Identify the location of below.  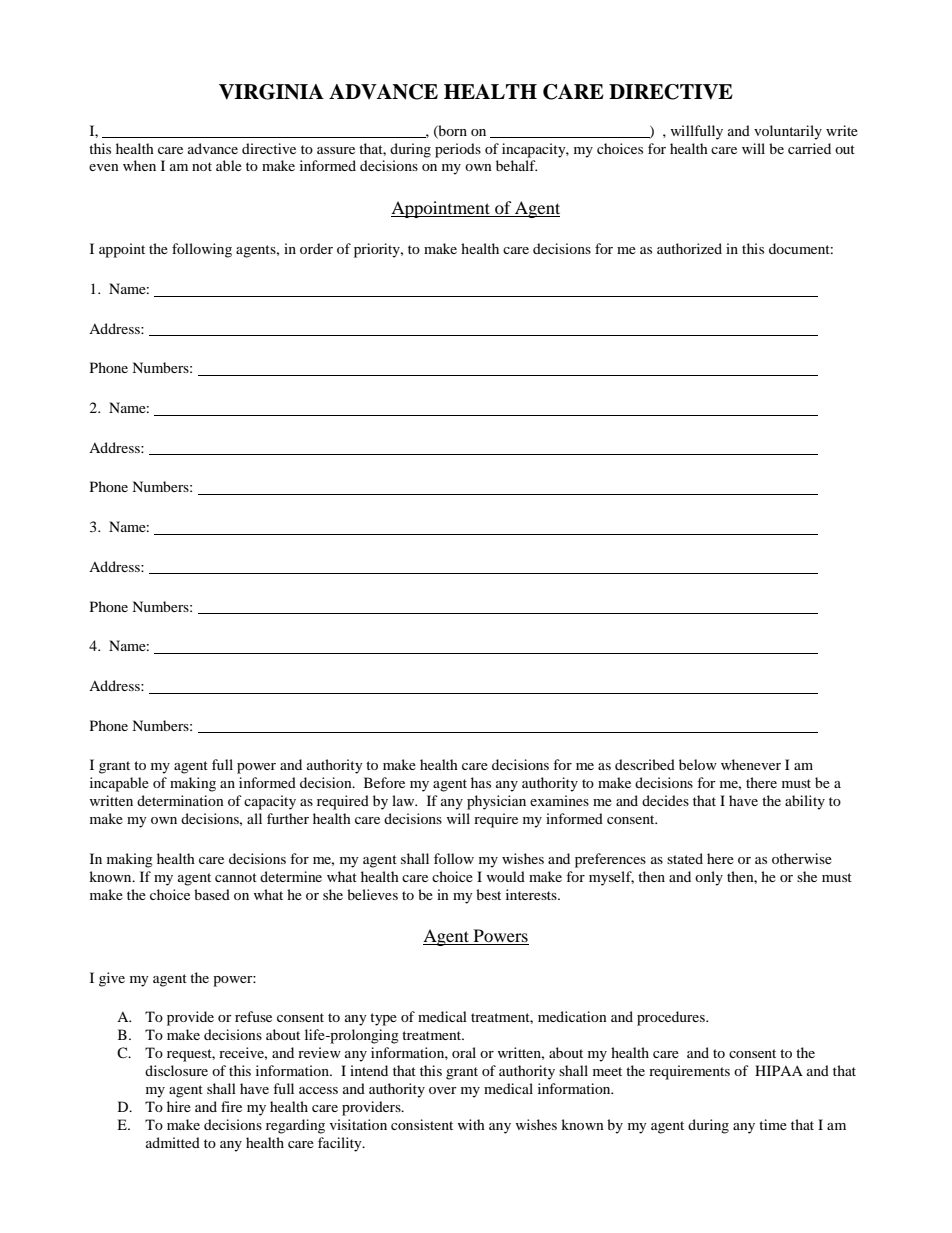
(698, 764).
